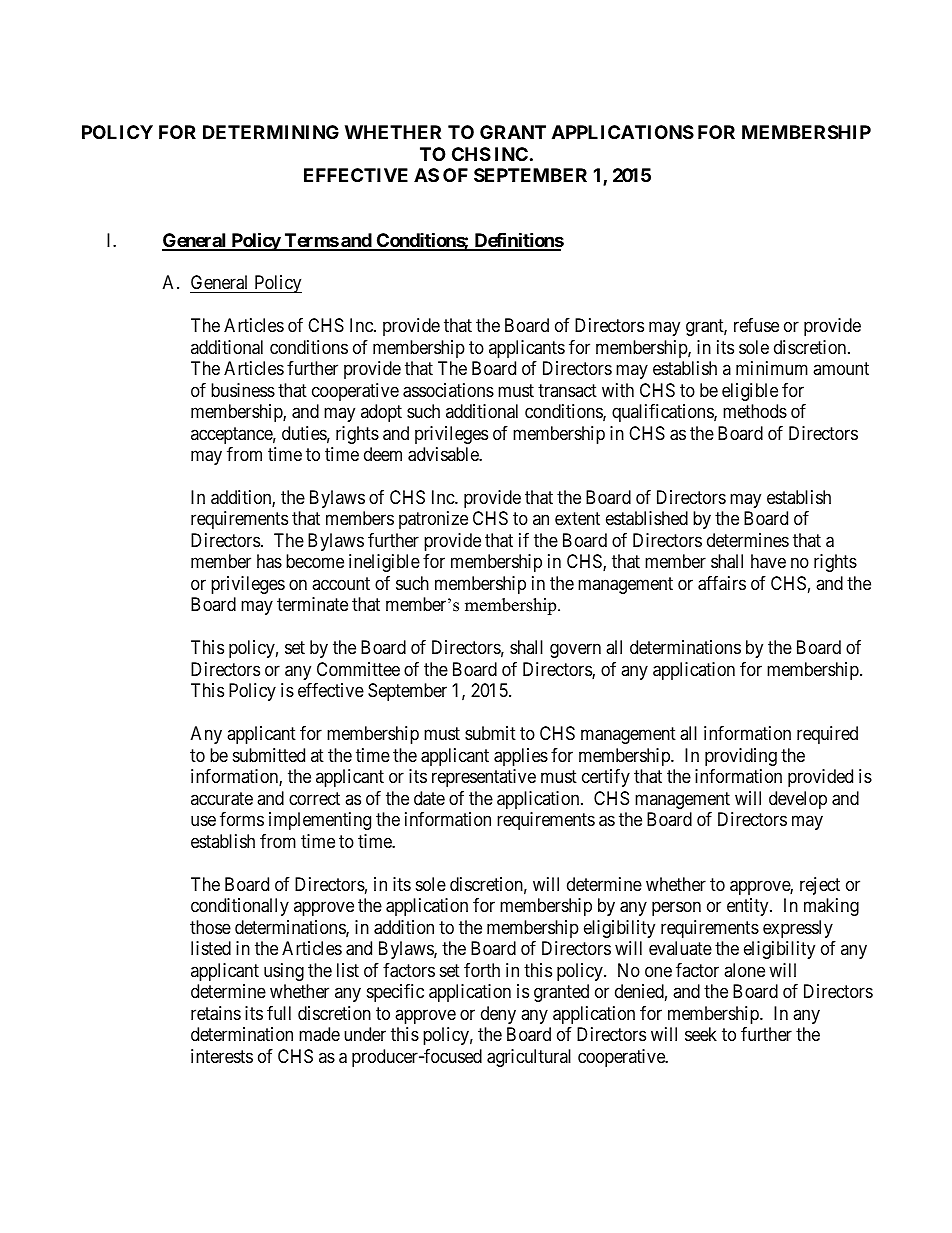 The height and width of the page is (1233, 952). Describe the element at coordinates (312, 604) in the page. I see `terminate` at that location.
